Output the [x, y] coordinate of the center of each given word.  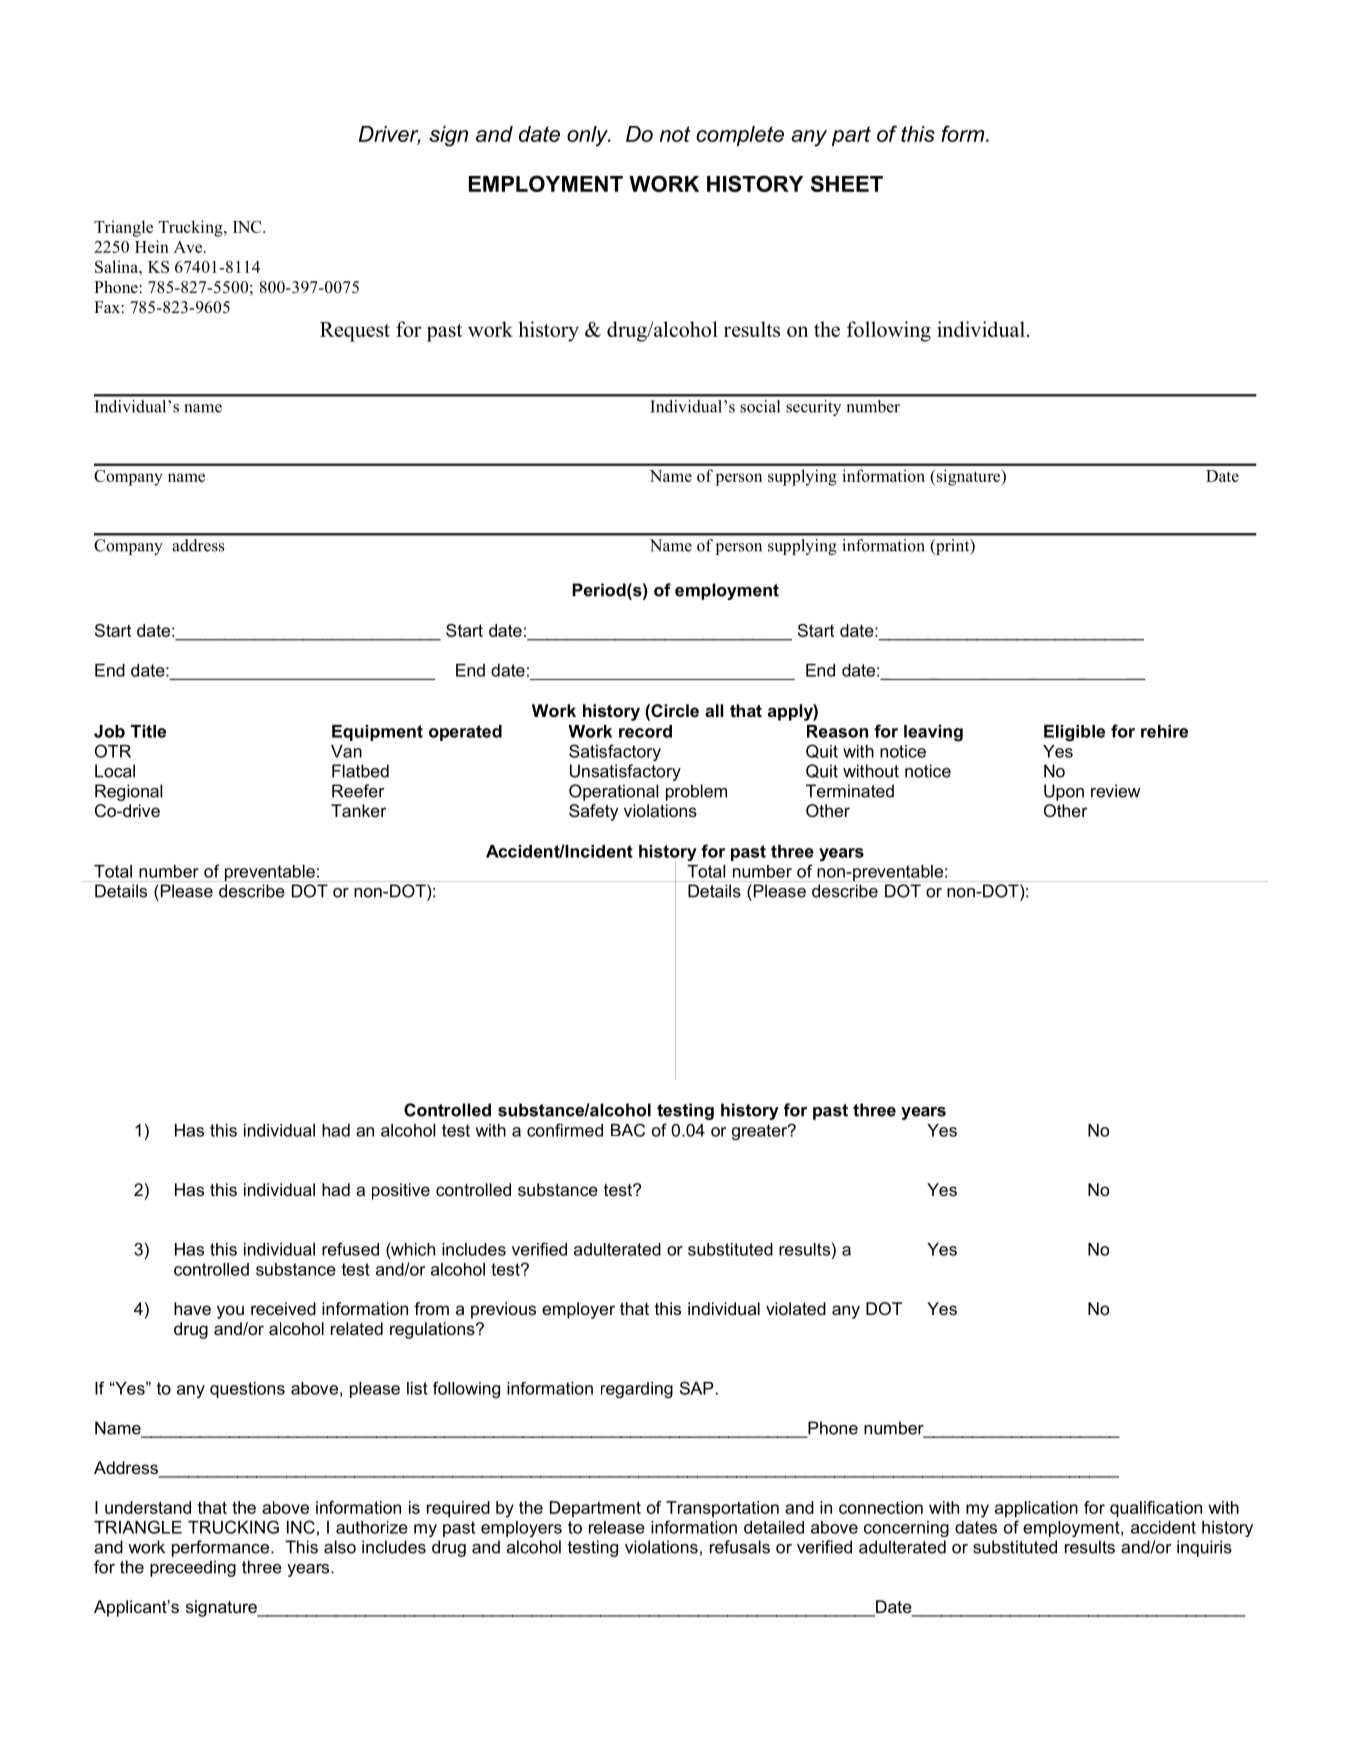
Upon [1064, 792]
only [588, 136]
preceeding [193, 1568]
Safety [593, 812]
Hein [152, 246]
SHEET [847, 183]
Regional [128, 792]
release [617, 1527]
